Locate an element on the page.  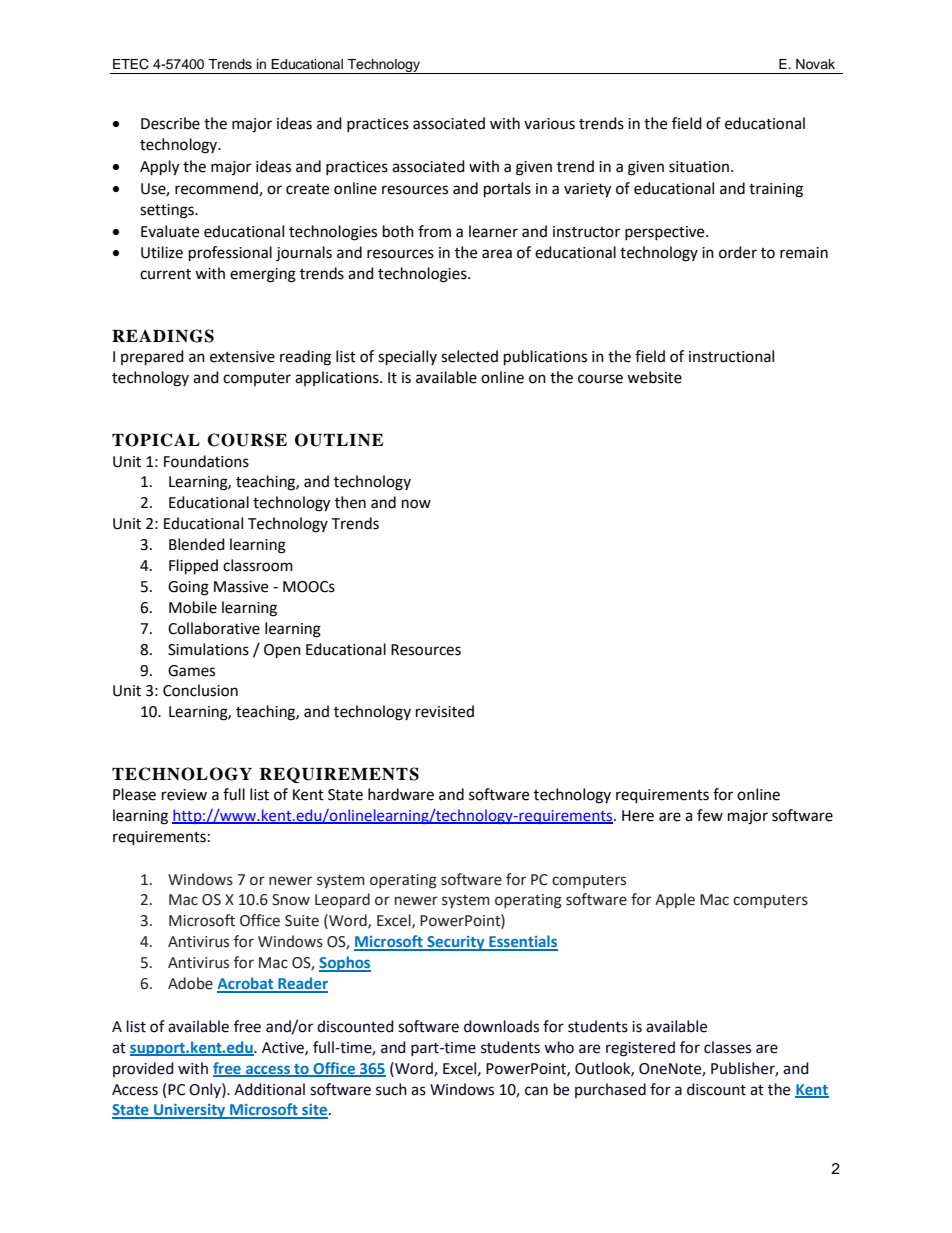
University is located at coordinates (190, 1111).
